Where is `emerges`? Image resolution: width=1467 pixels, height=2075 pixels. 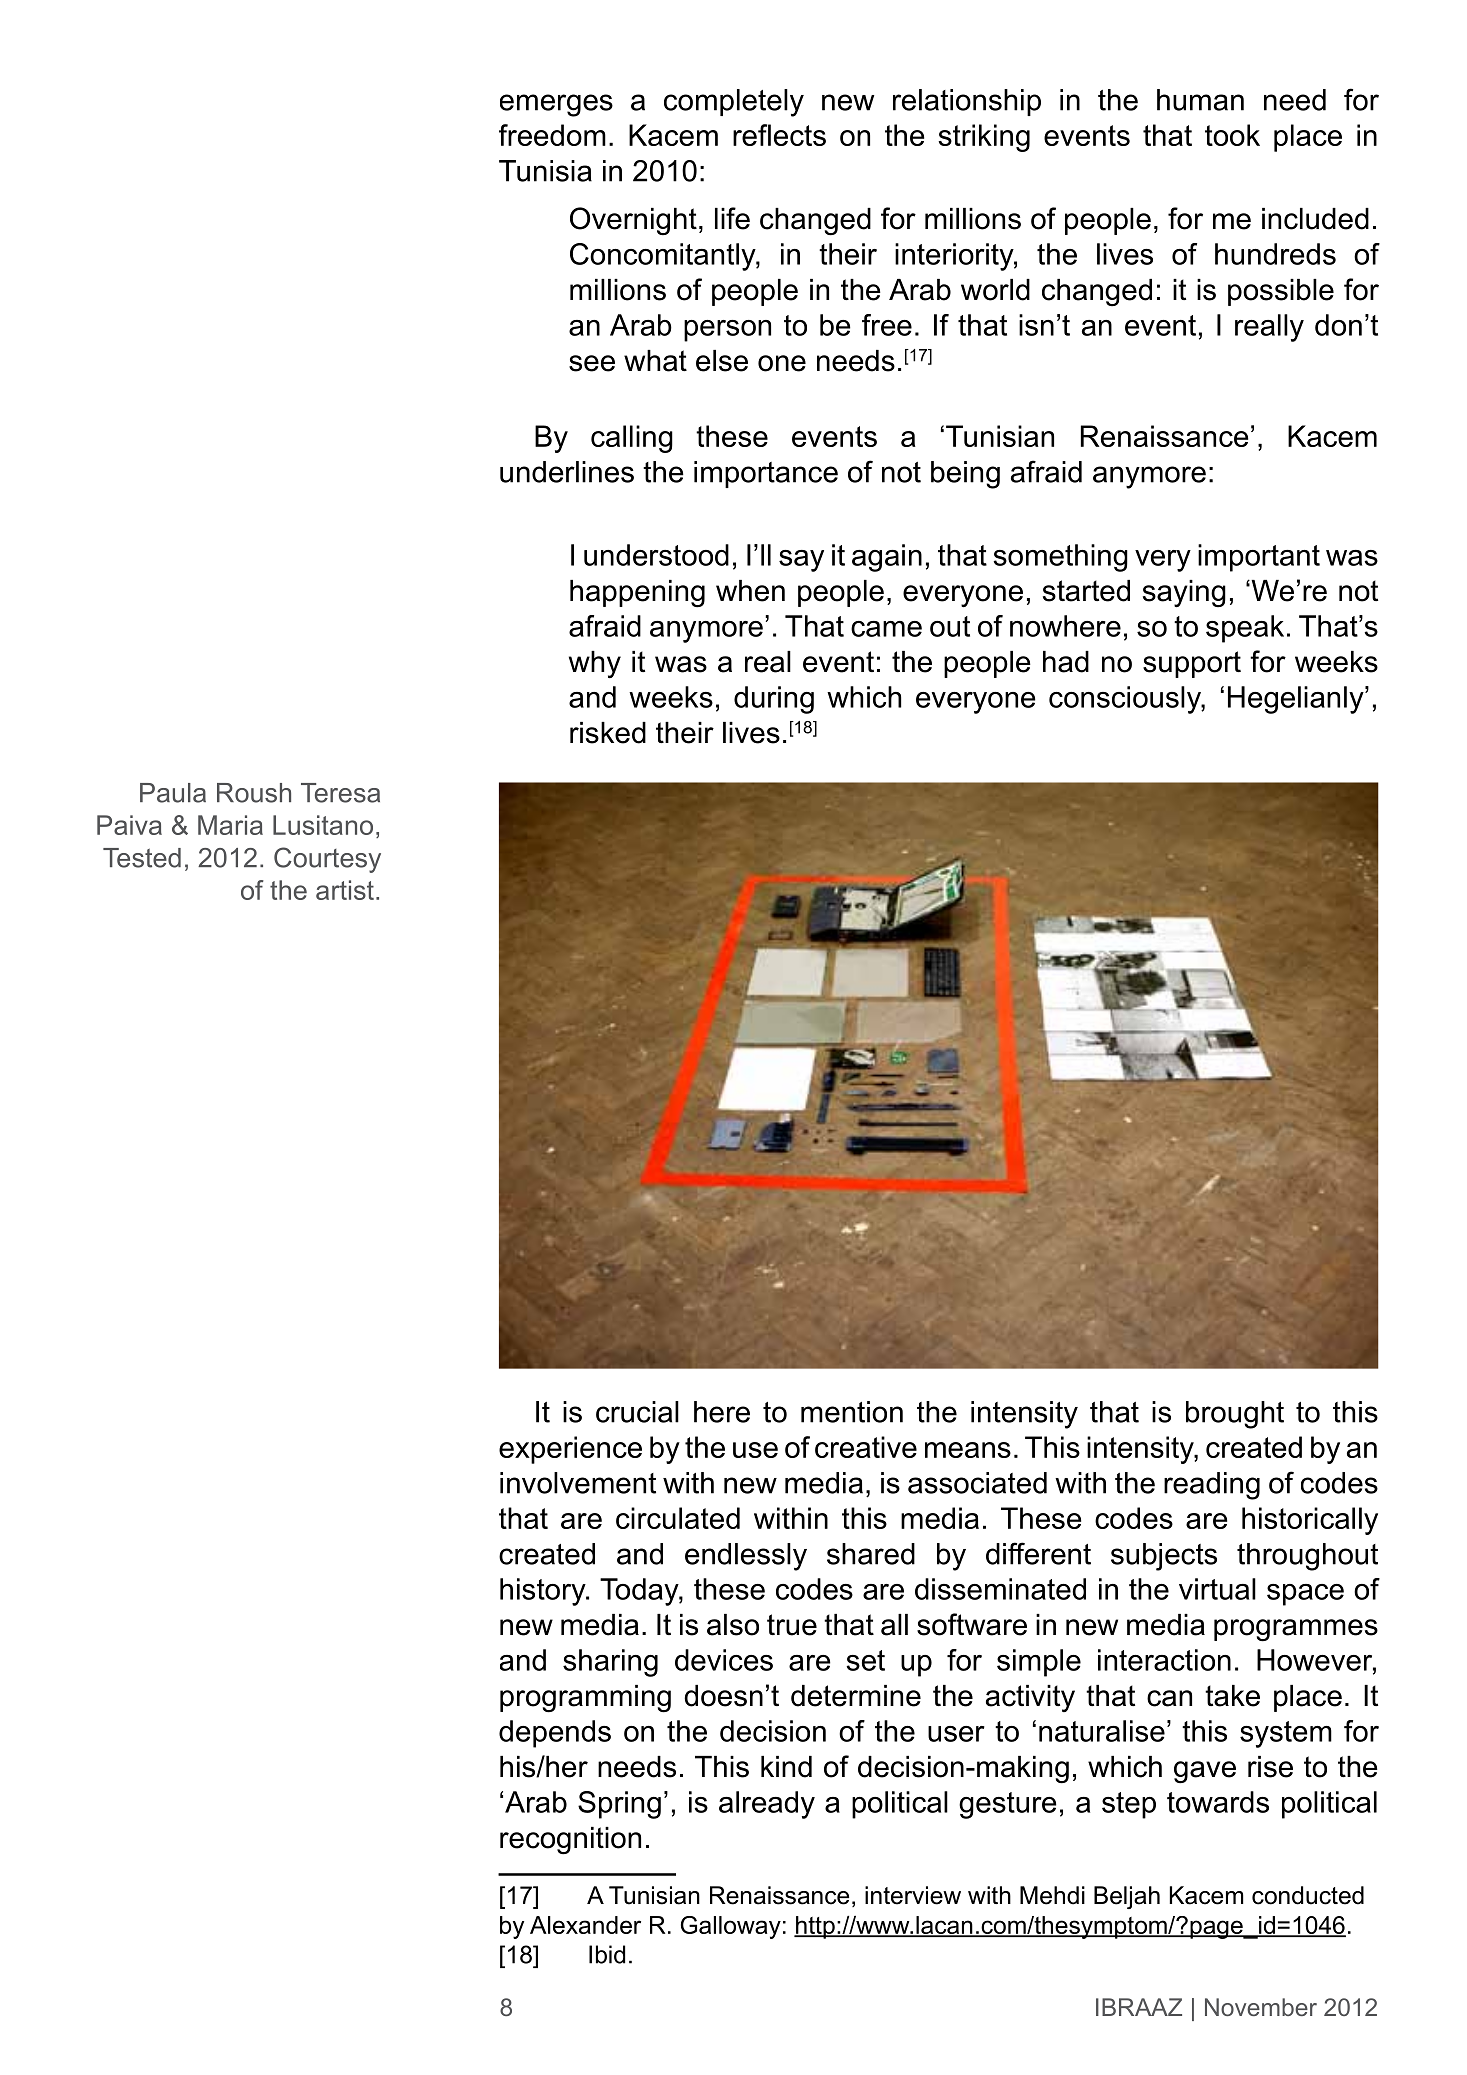 emerges is located at coordinates (556, 105).
